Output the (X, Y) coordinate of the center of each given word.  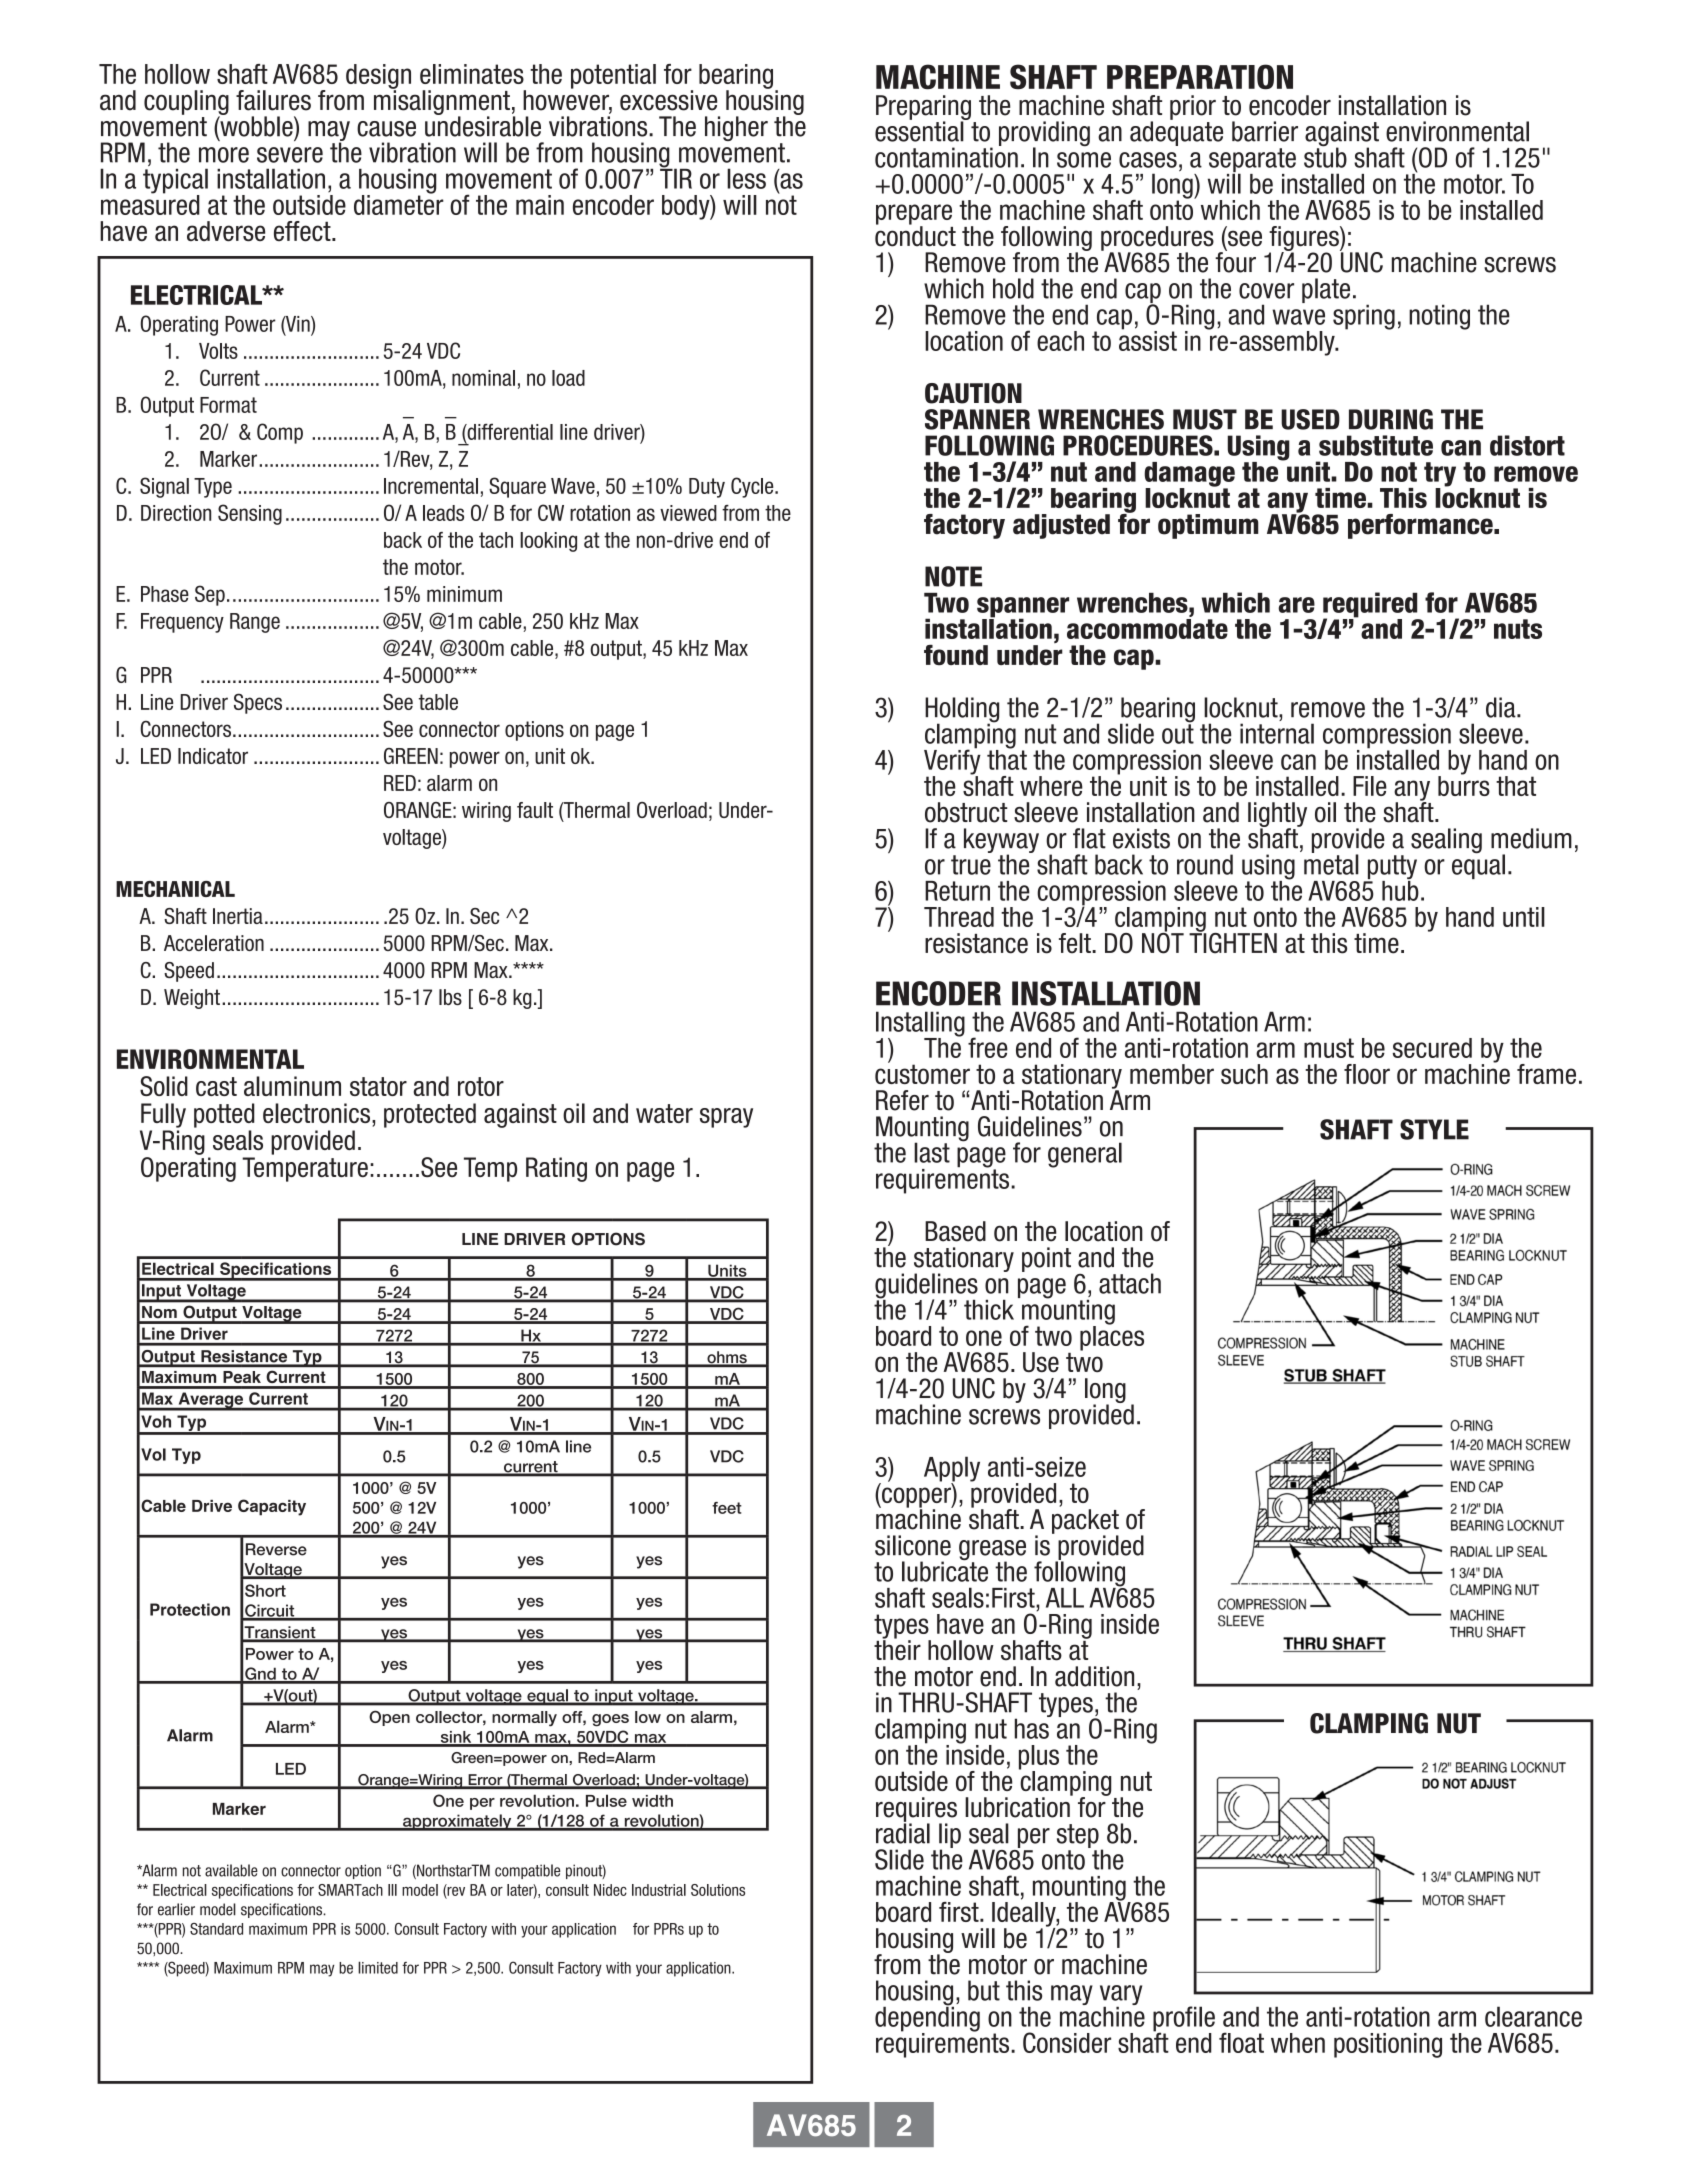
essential (920, 130)
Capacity (272, 1507)
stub (1325, 156)
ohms (727, 1358)
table (438, 702)
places (1112, 1337)
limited (378, 1967)
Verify (952, 762)
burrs (1464, 785)
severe (290, 155)
